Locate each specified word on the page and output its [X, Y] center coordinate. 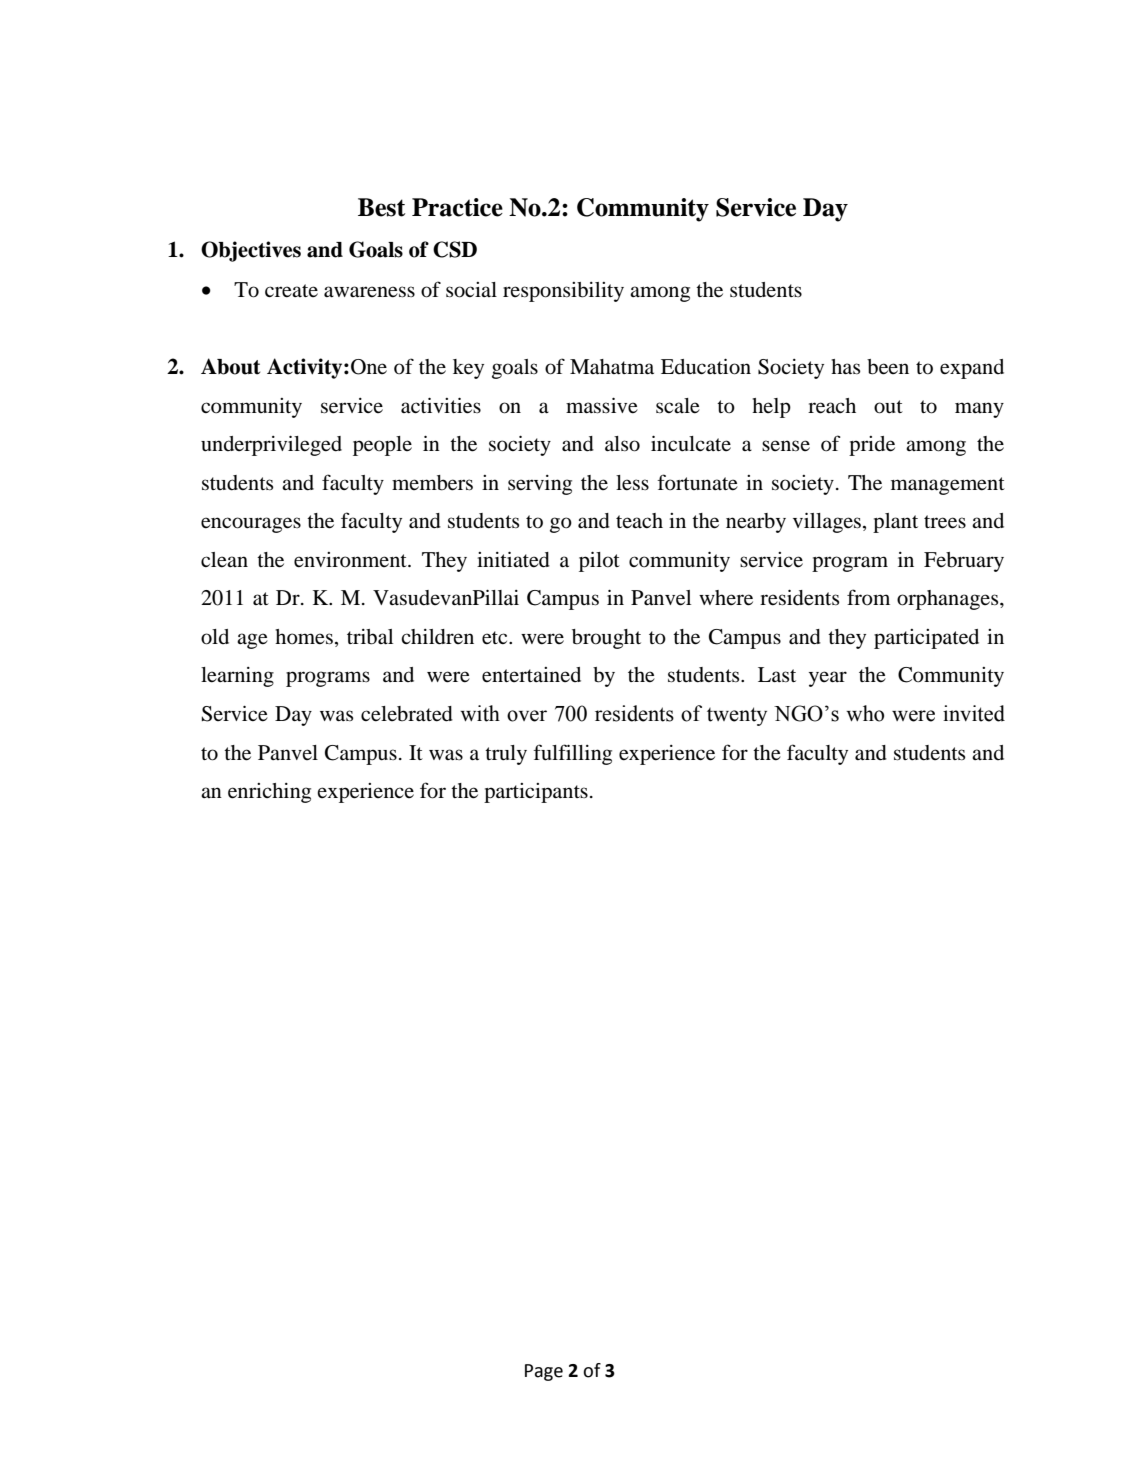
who [865, 713]
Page [544, 1372]
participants [536, 793]
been [888, 367]
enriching [269, 793]
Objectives [251, 251]
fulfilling [572, 754]
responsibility [563, 292]
